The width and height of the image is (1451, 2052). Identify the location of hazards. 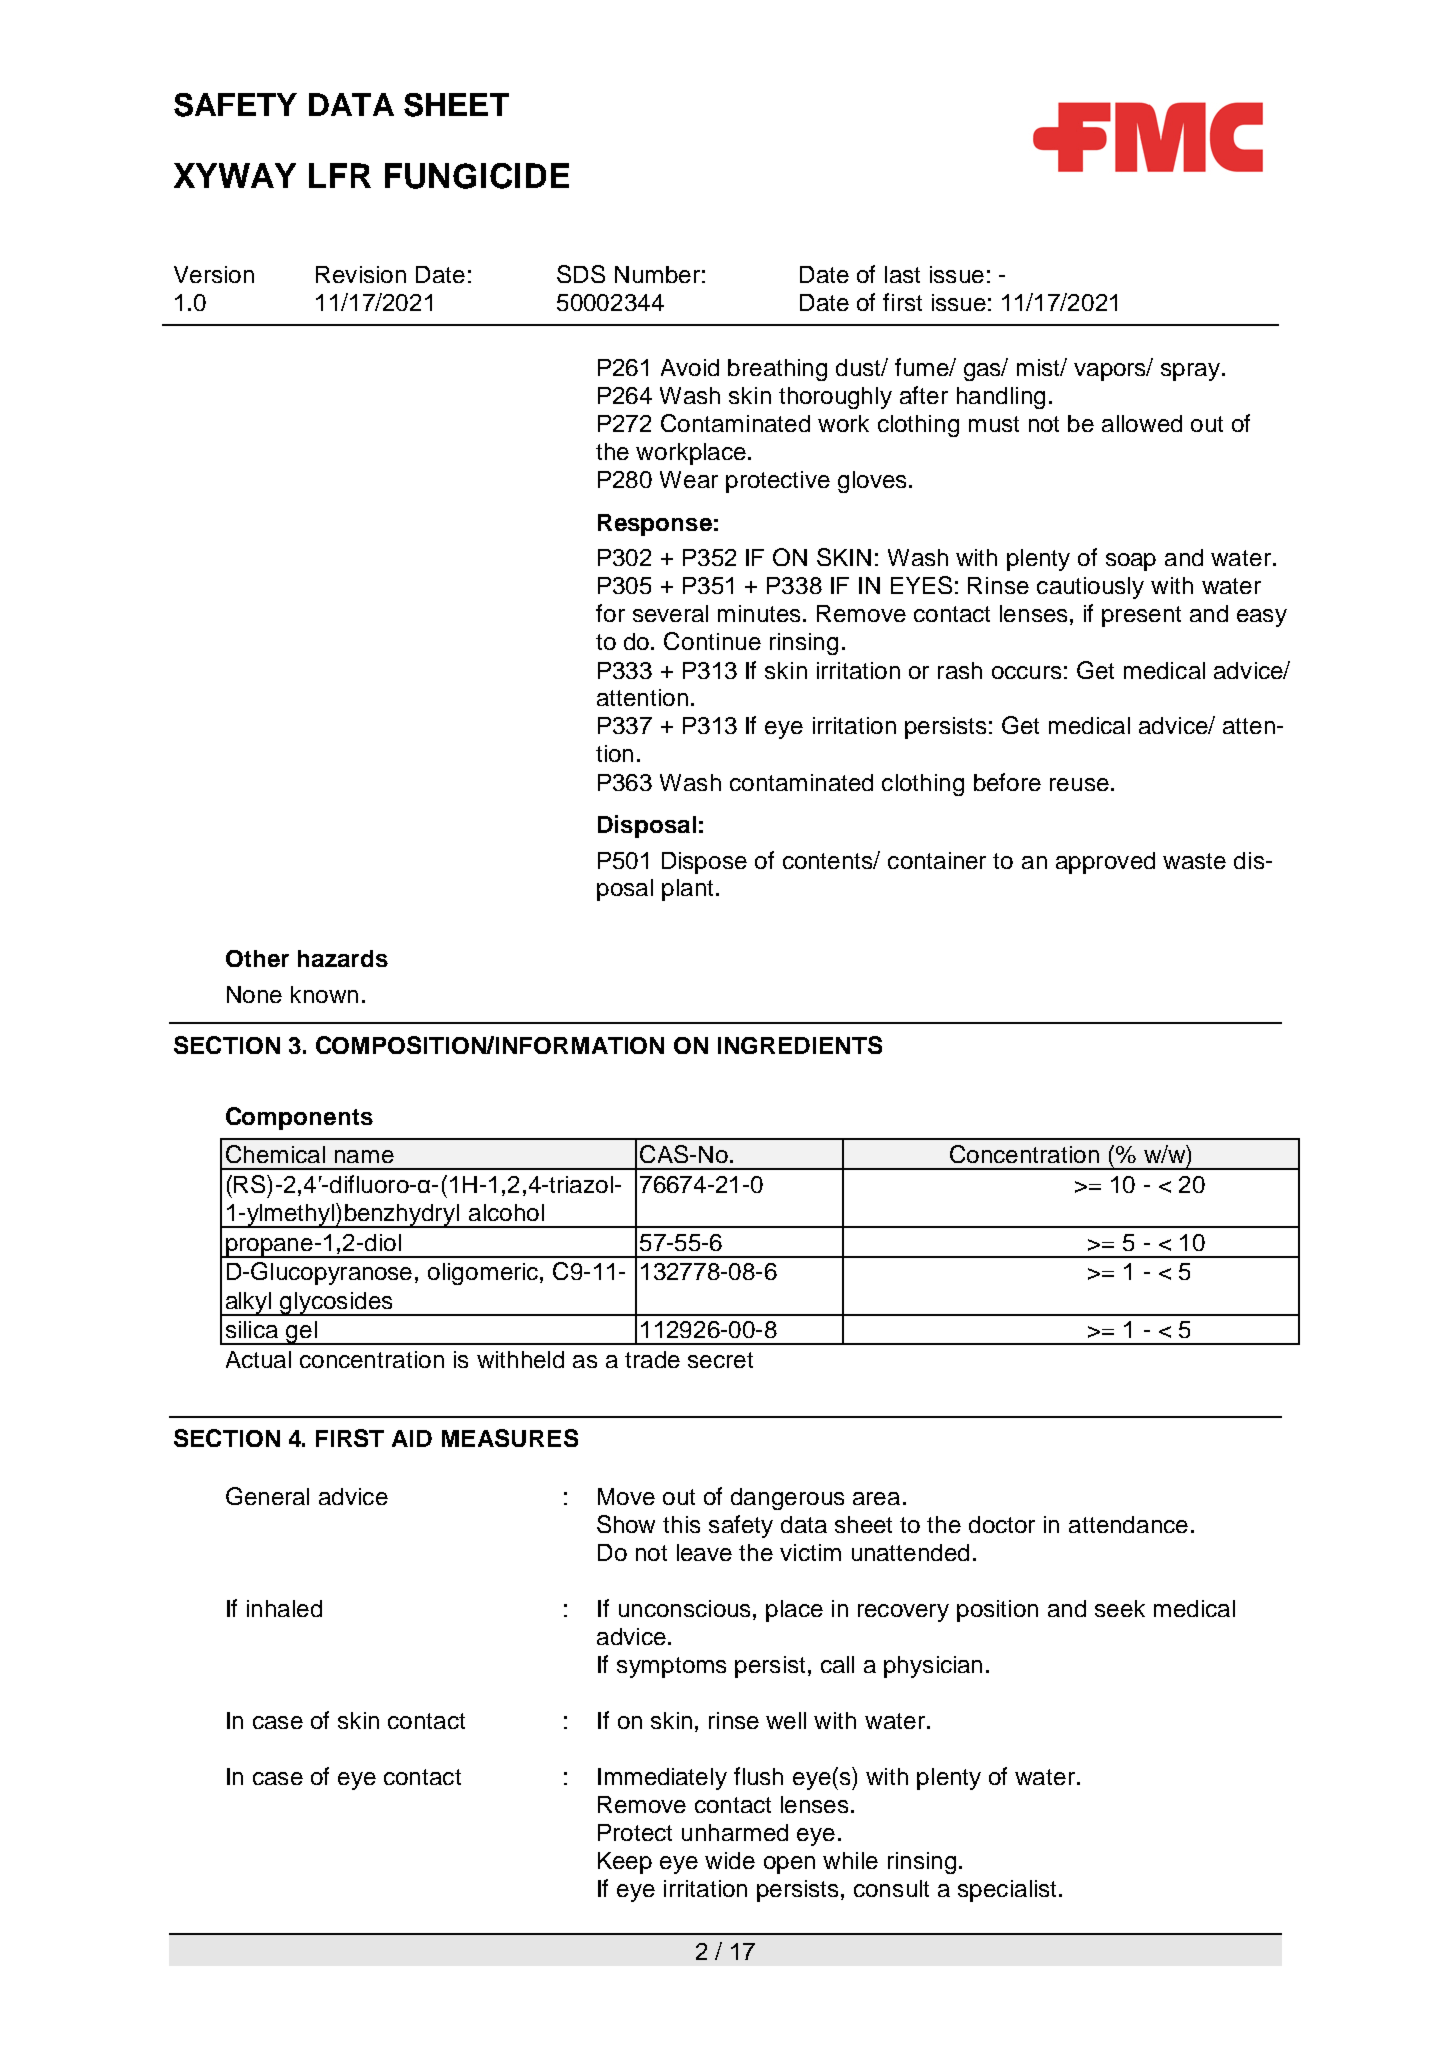
(343, 958).
